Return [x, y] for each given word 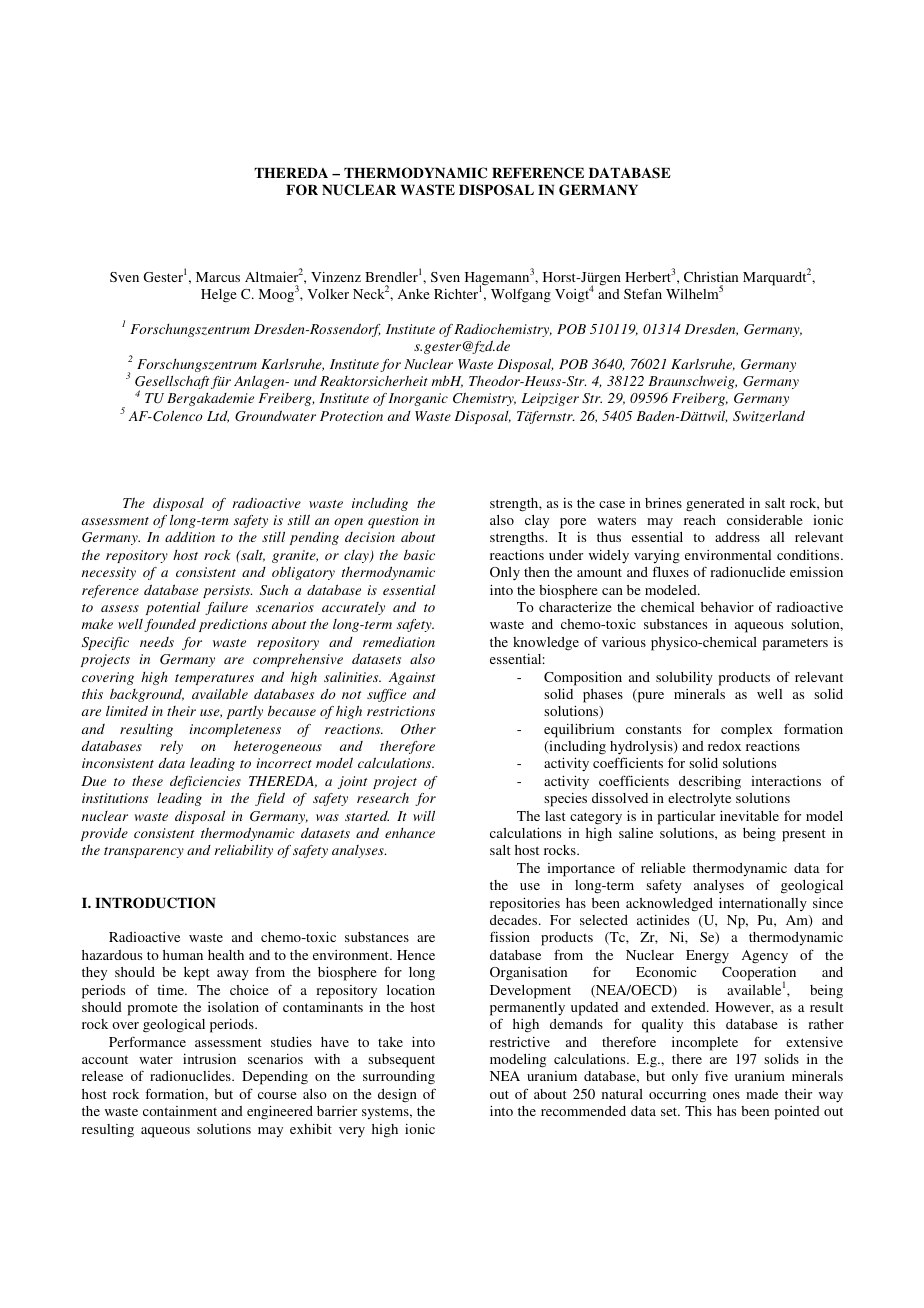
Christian [711, 277]
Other [418, 729]
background [147, 695]
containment [180, 1111]
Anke [414, 294]
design [397, 1096]
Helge [219, 296]
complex [747, 731]
